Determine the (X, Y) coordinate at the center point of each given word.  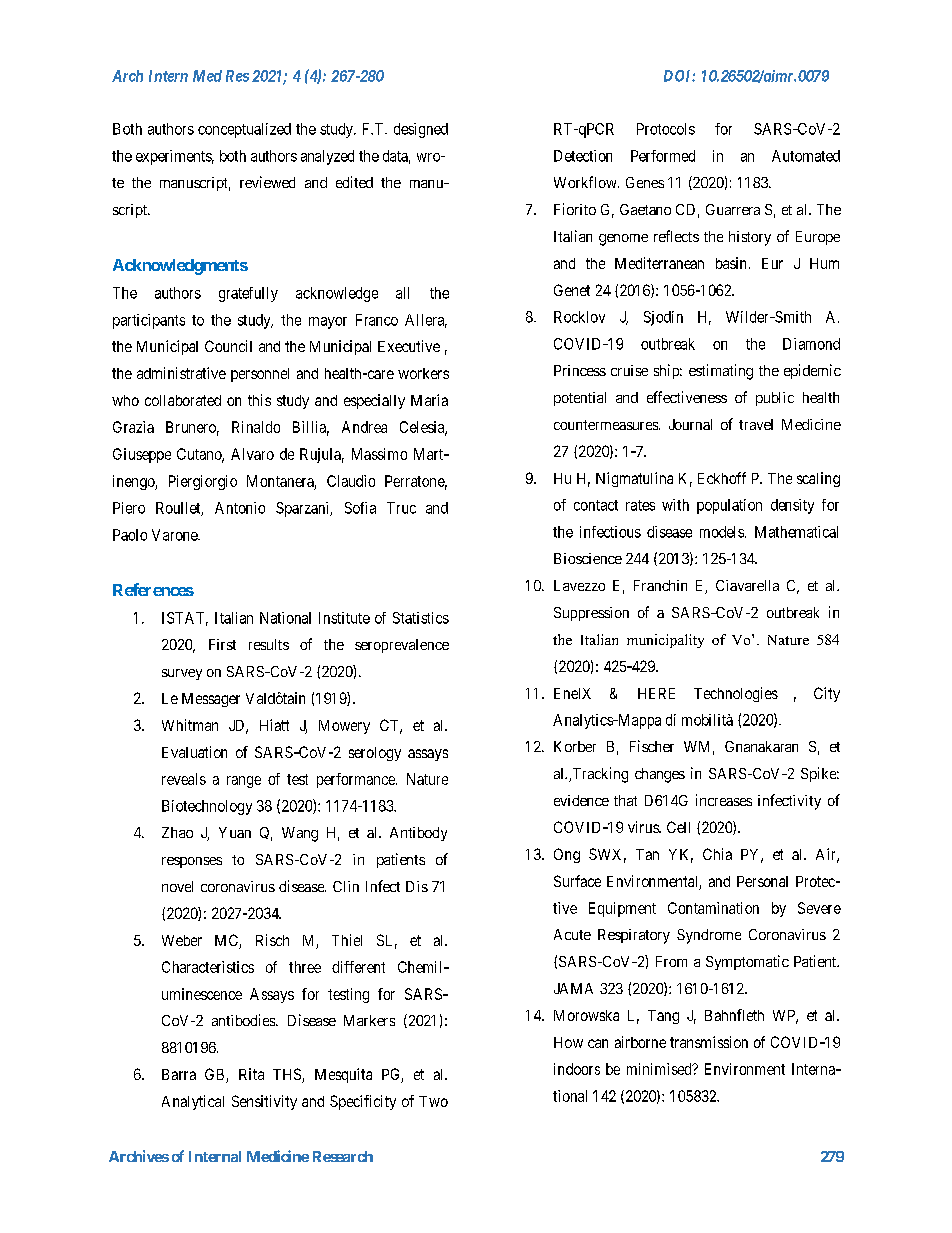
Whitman (190, 725)
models (722, 532)
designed (421, 130)
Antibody (418, 834)
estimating (721, 372)
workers (423, 373)
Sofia (360, 508)
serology (375, 754)
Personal (762, 881)
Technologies (736, 694)
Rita (251, 1074)
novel (177, 886)
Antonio (240, 508)
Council (228, 346)
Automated (806, 156)
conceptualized (244, 130)
